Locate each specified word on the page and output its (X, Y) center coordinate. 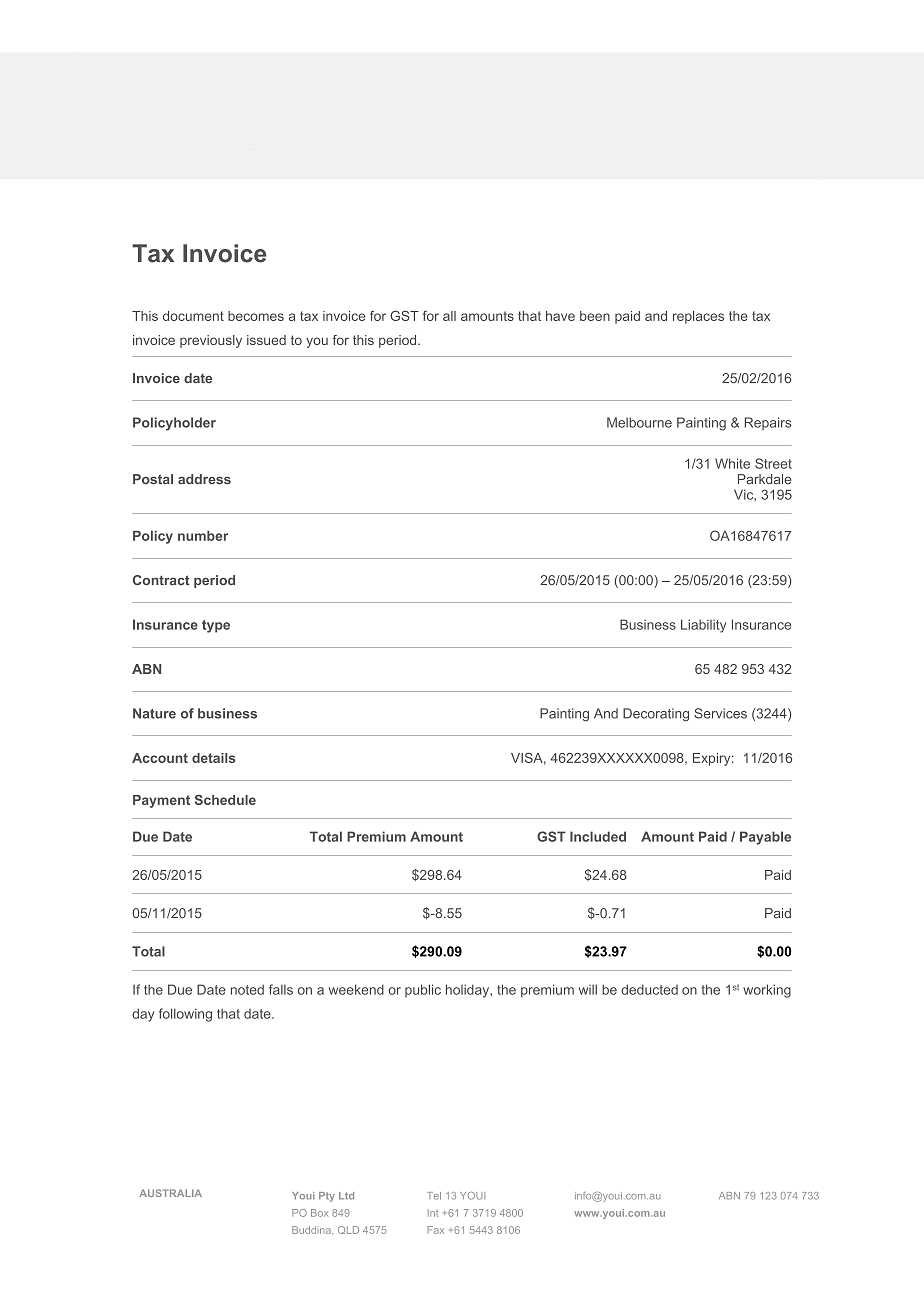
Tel (434, 1196)
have (560, 316)
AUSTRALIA (171, 1193)
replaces (698, 317)
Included (598, 836)
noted (247, 989)
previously (211, 341)
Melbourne (639, 422)
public (423, 990)
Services (720, 713)
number (203, 536)
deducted (649, 989)
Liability (703, 626)
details (214, 758)
